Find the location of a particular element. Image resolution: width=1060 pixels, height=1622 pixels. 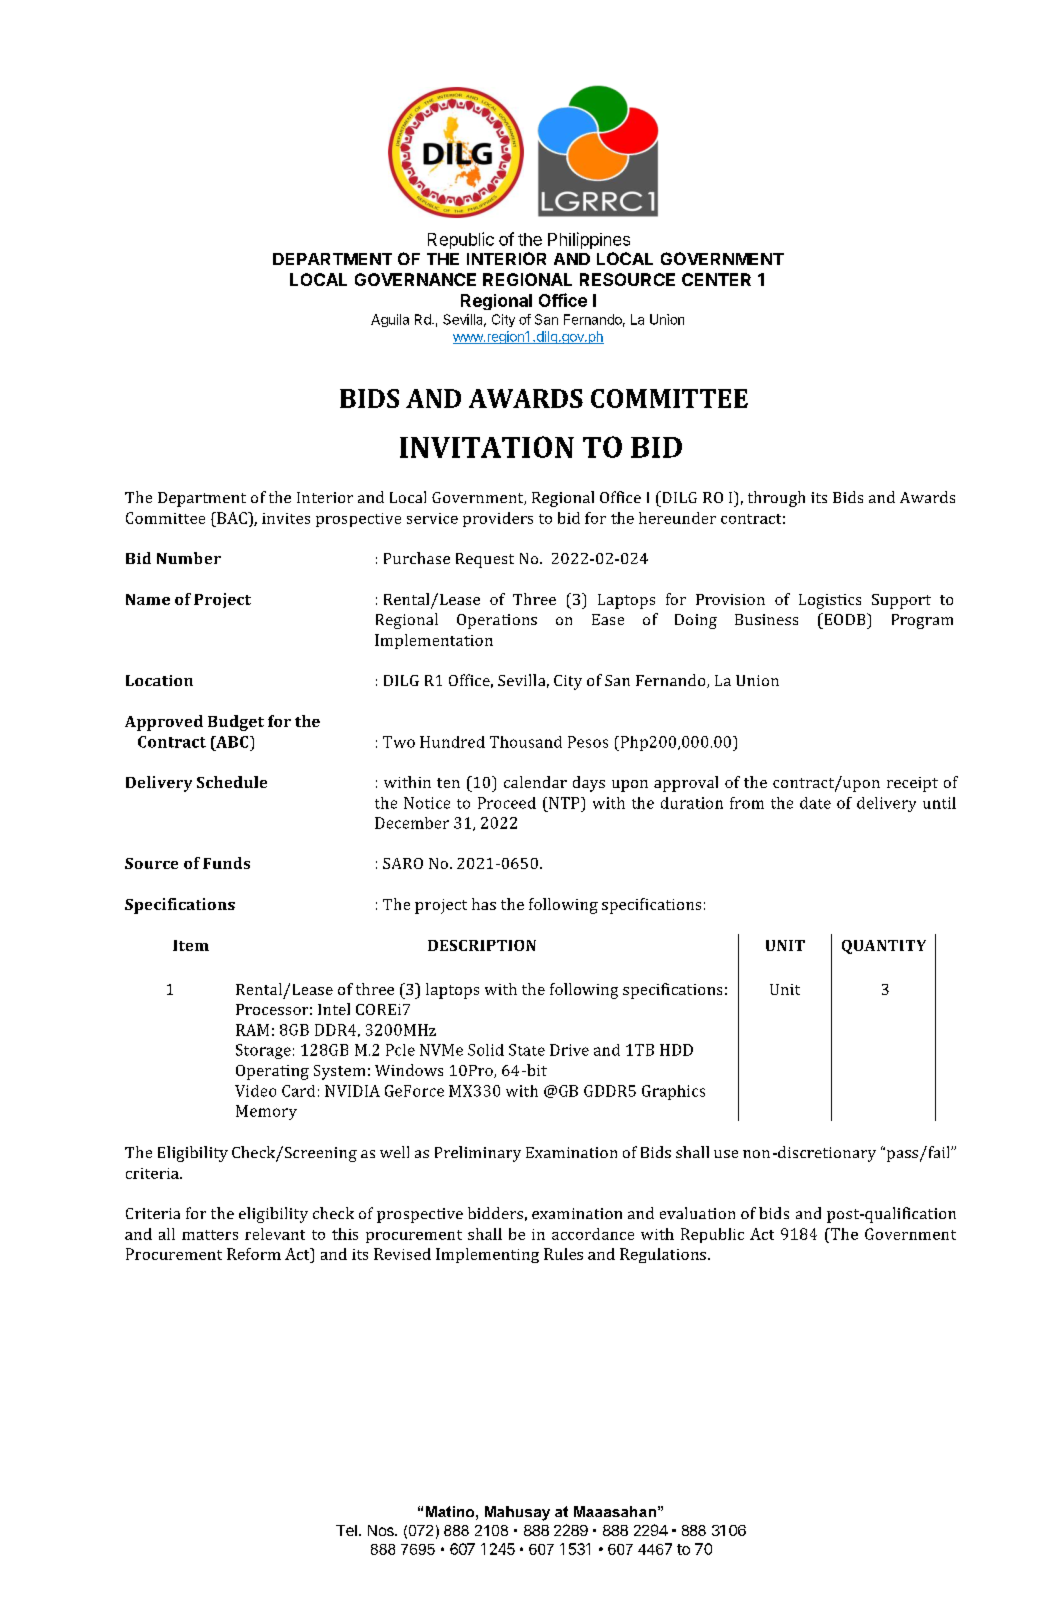

CENTER is located at coordinates (716, 279).
